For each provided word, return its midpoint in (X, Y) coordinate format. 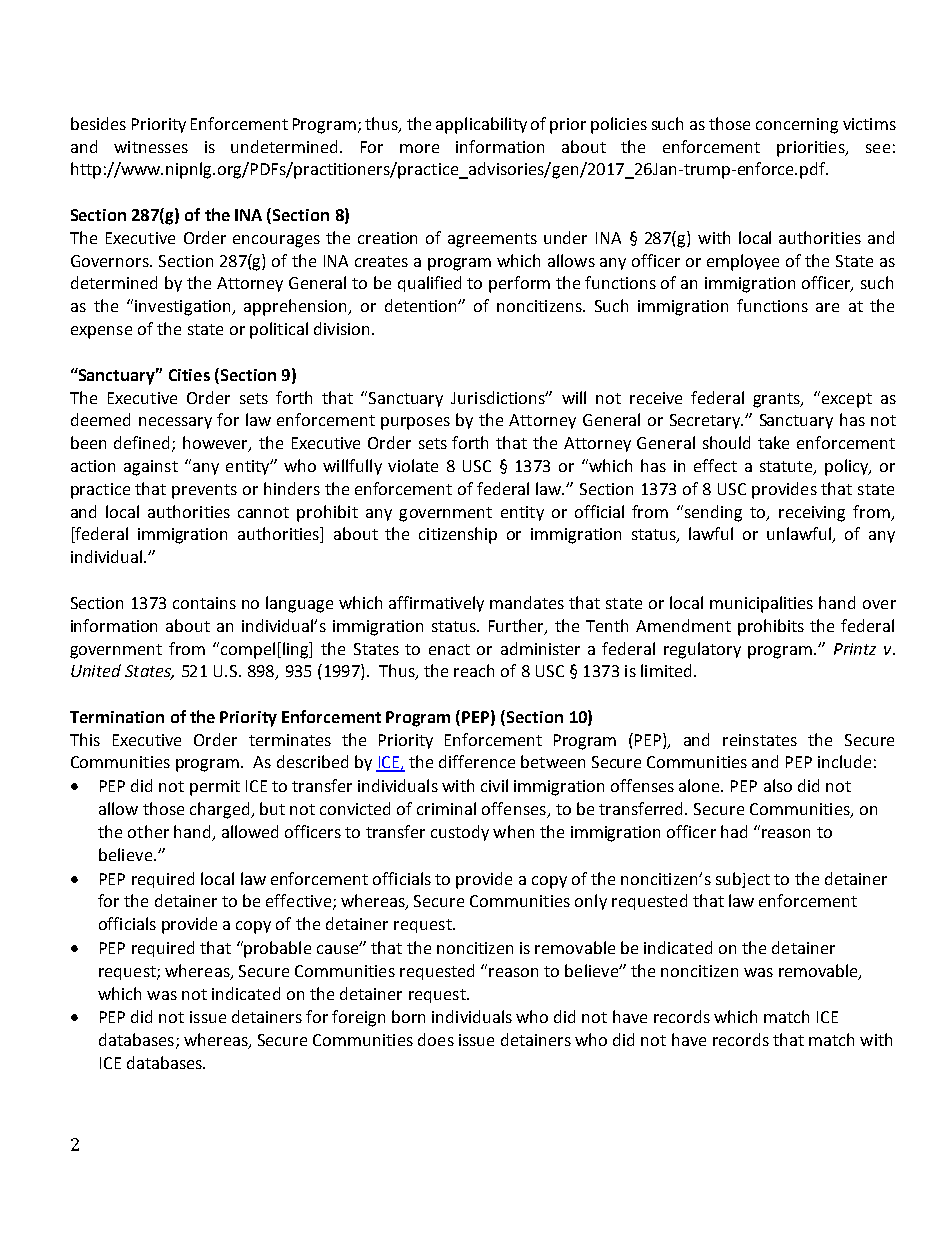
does (436, 1039)
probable (277, 949)
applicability (481, 125)
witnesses (151, 147)
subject (743, 880)
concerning (797, 126)
